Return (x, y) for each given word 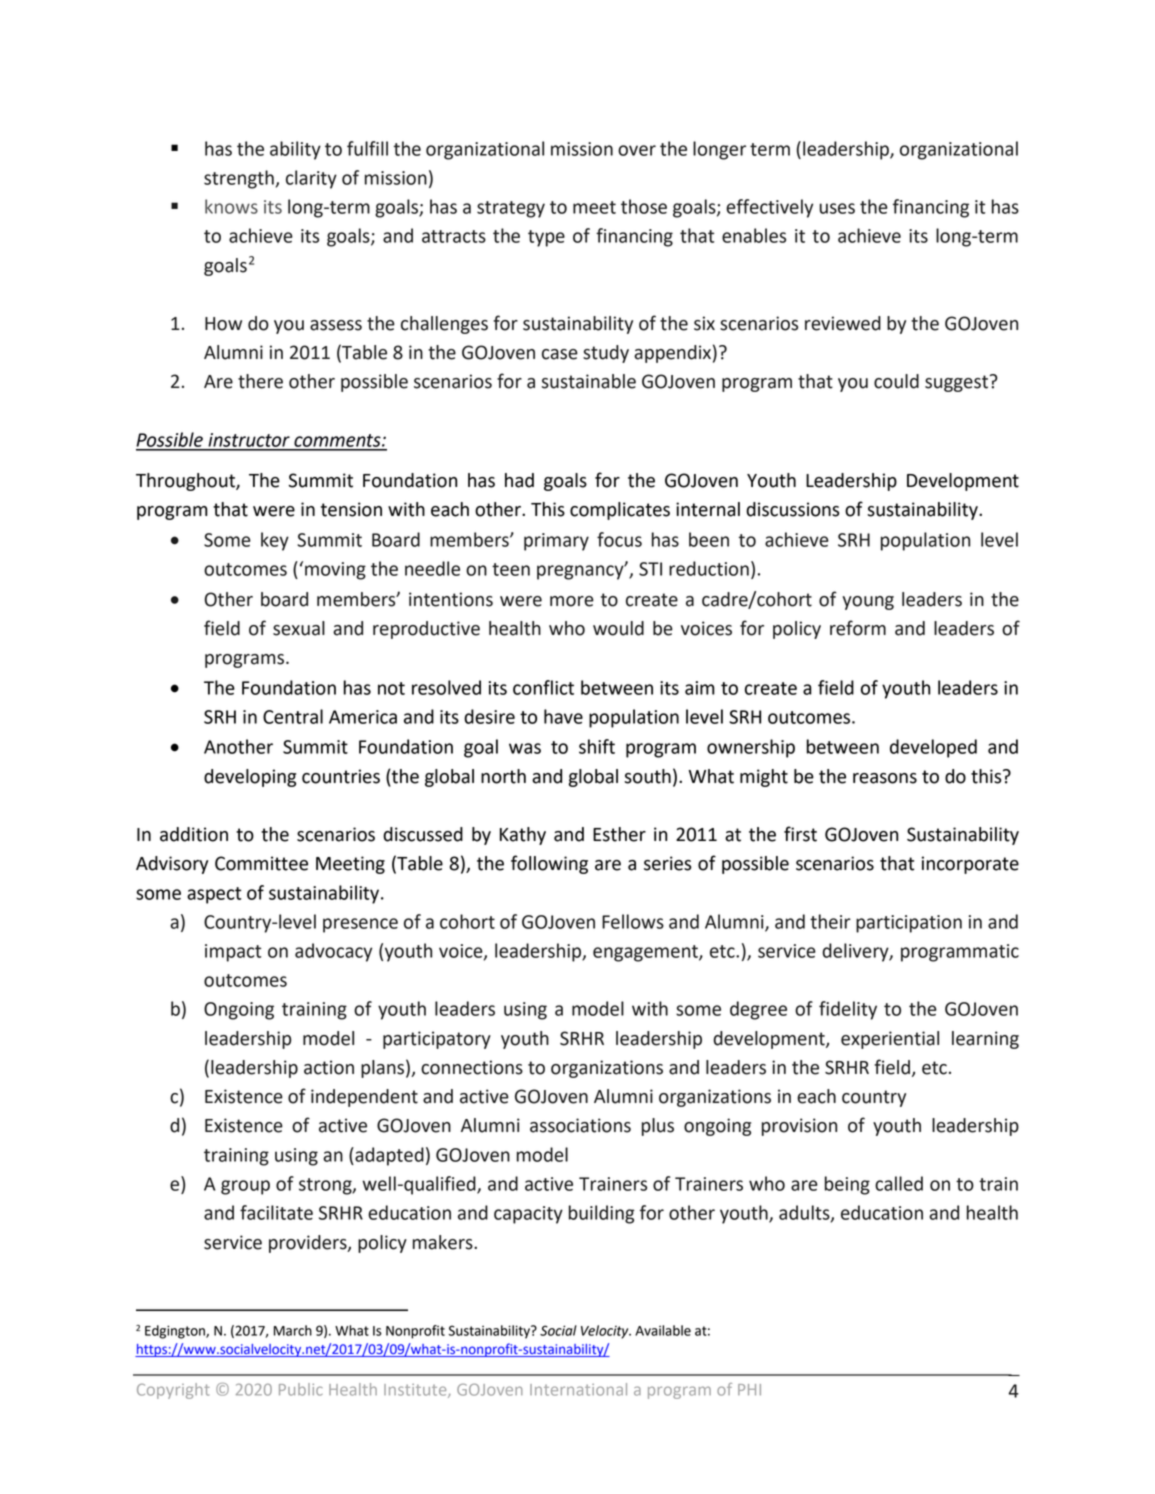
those (644, 206)
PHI (749, 1389)
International (578, 1389)
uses (837, 208)
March (293, 1330)
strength (239, 179)
